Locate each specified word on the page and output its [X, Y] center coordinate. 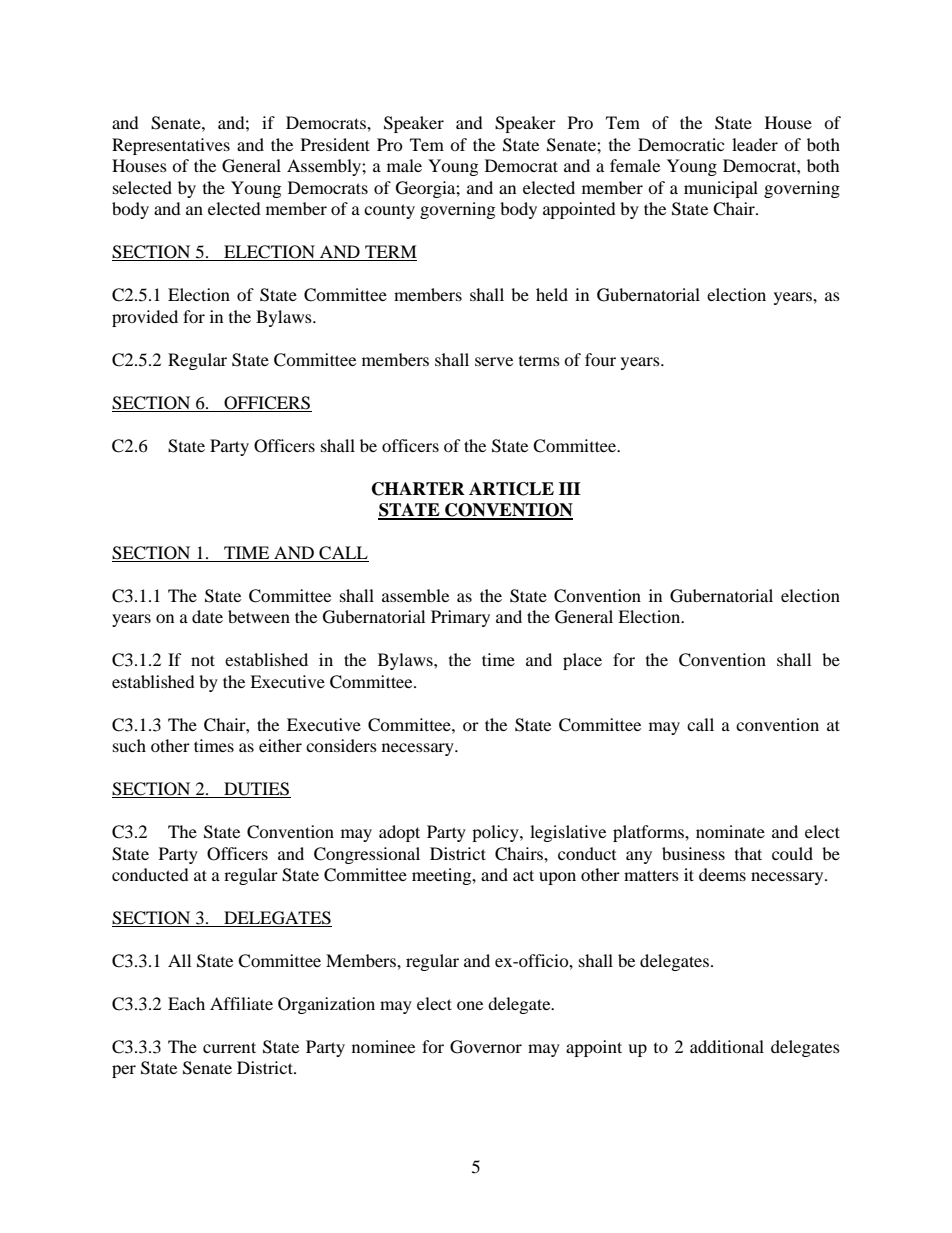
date [207, 616]
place [582, 661]
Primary [460, 618]
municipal [721, 189]
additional [727, 1046]
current [229, 1047]
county [389, 211]
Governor [486, 1047]
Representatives [171, 146]
